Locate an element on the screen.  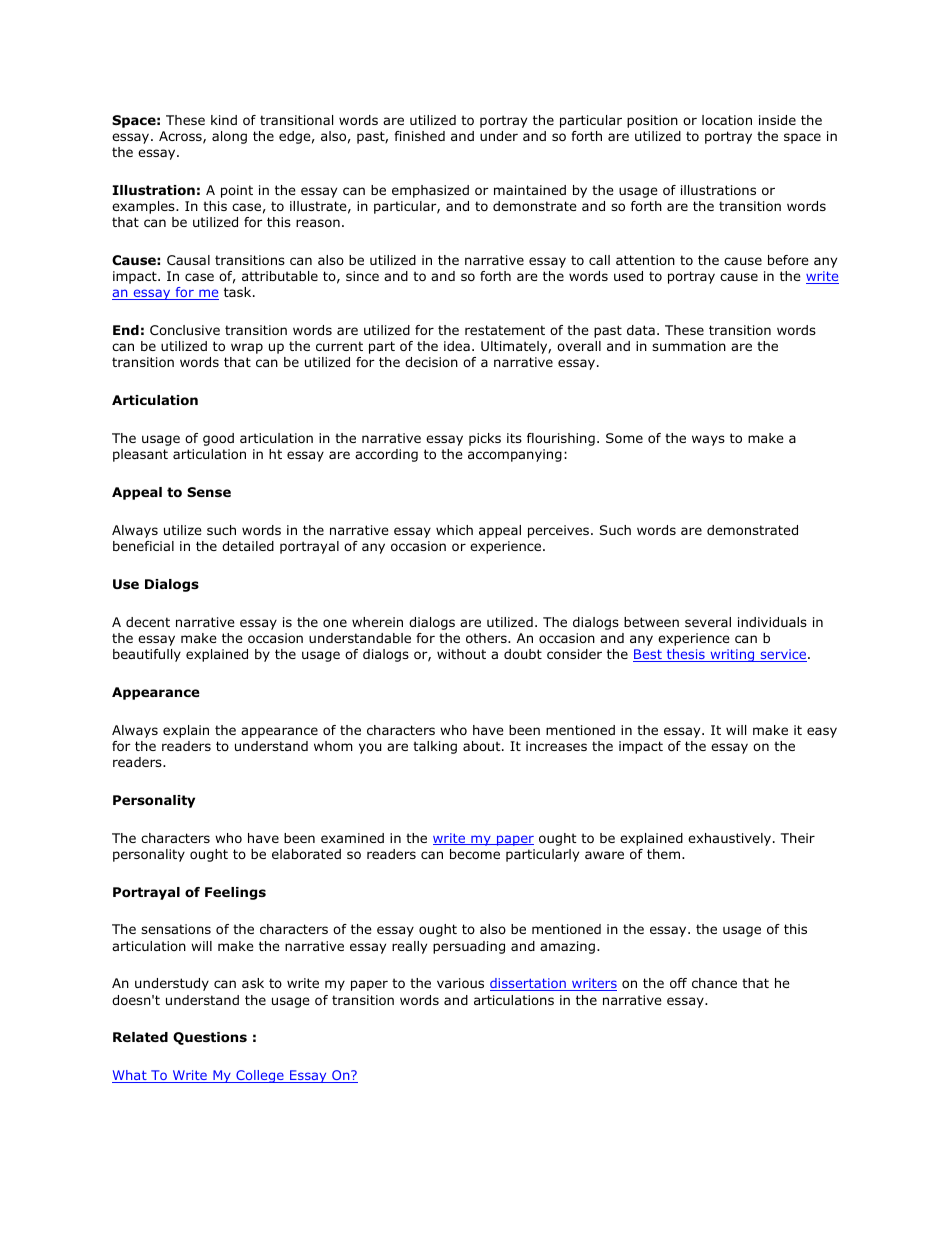
others is located at coordinates (487, 638).
